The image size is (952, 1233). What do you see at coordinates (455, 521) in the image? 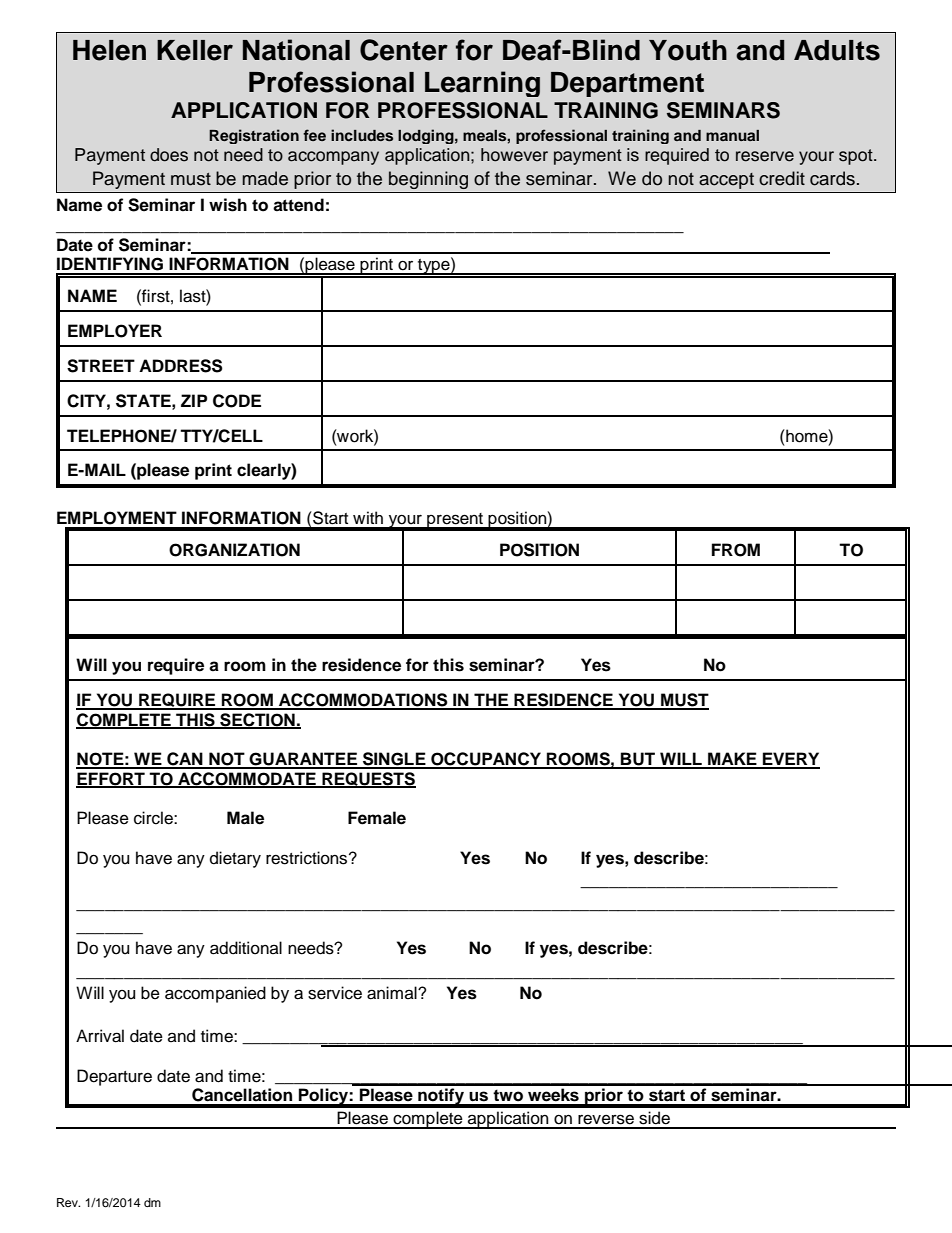
I see `present` at bounding box center [455, 521].
